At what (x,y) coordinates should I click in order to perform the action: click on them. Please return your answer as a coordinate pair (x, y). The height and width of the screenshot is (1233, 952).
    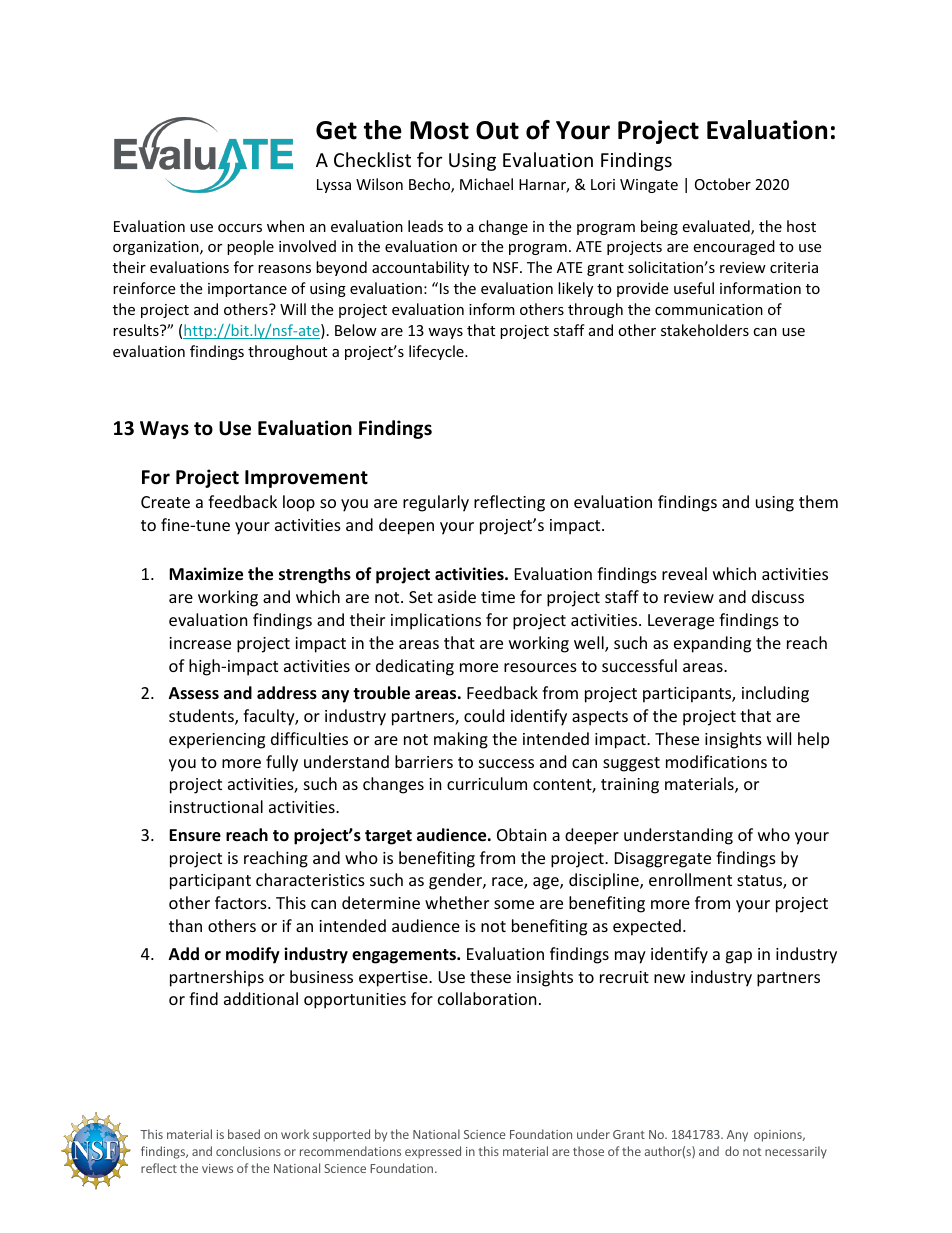
    Looking at the image, I should click on (818, 501).
